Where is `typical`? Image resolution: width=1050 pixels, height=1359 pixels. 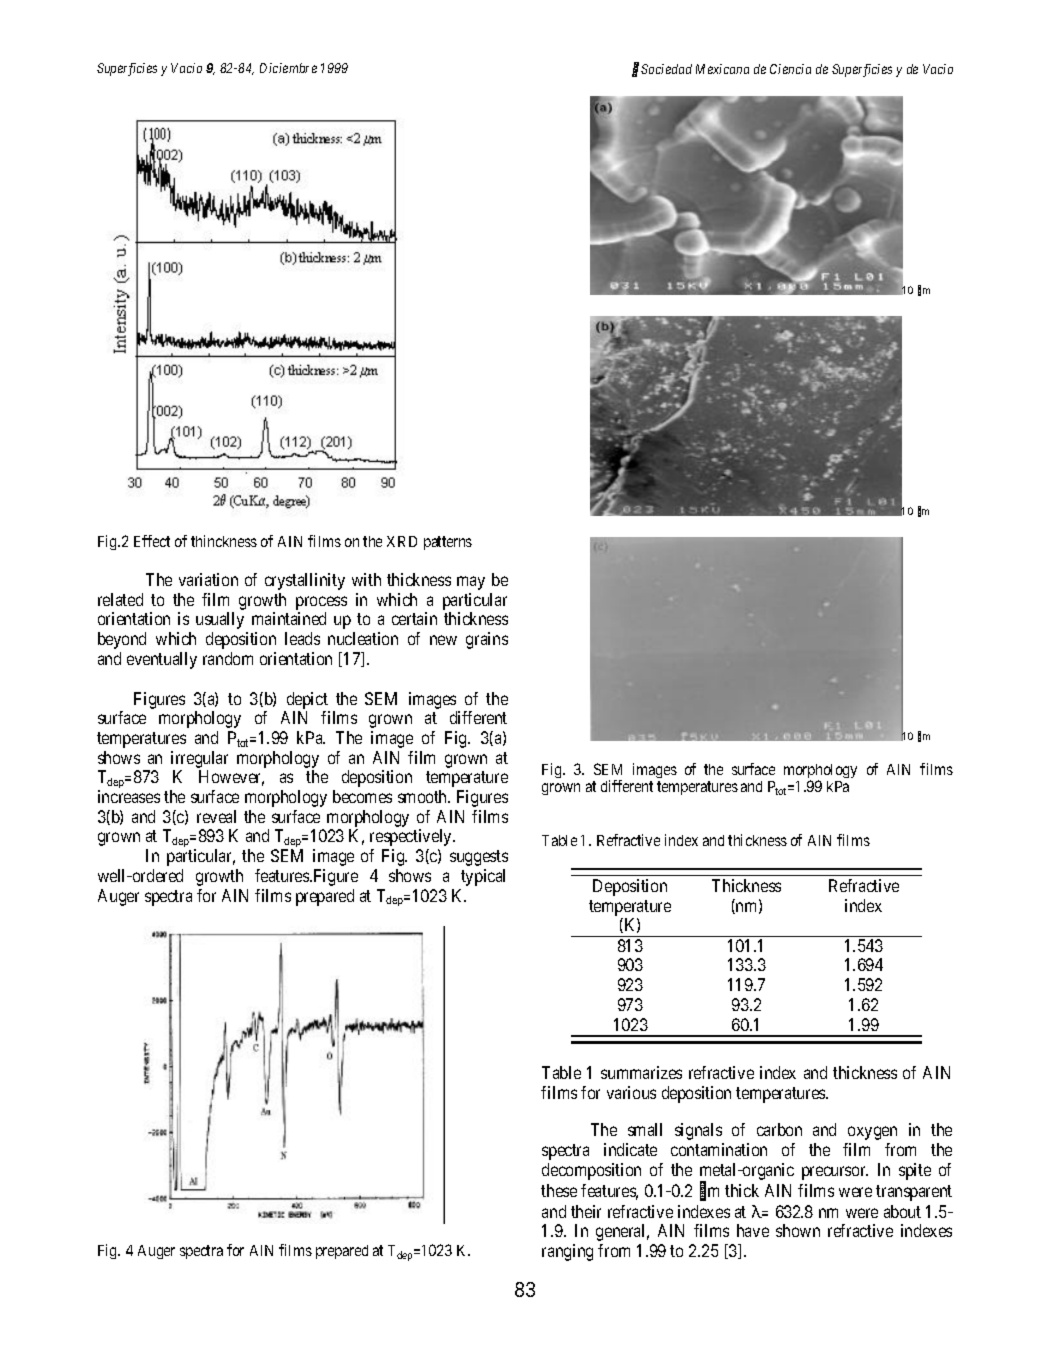
typical is located at coordinates (483, 877).
